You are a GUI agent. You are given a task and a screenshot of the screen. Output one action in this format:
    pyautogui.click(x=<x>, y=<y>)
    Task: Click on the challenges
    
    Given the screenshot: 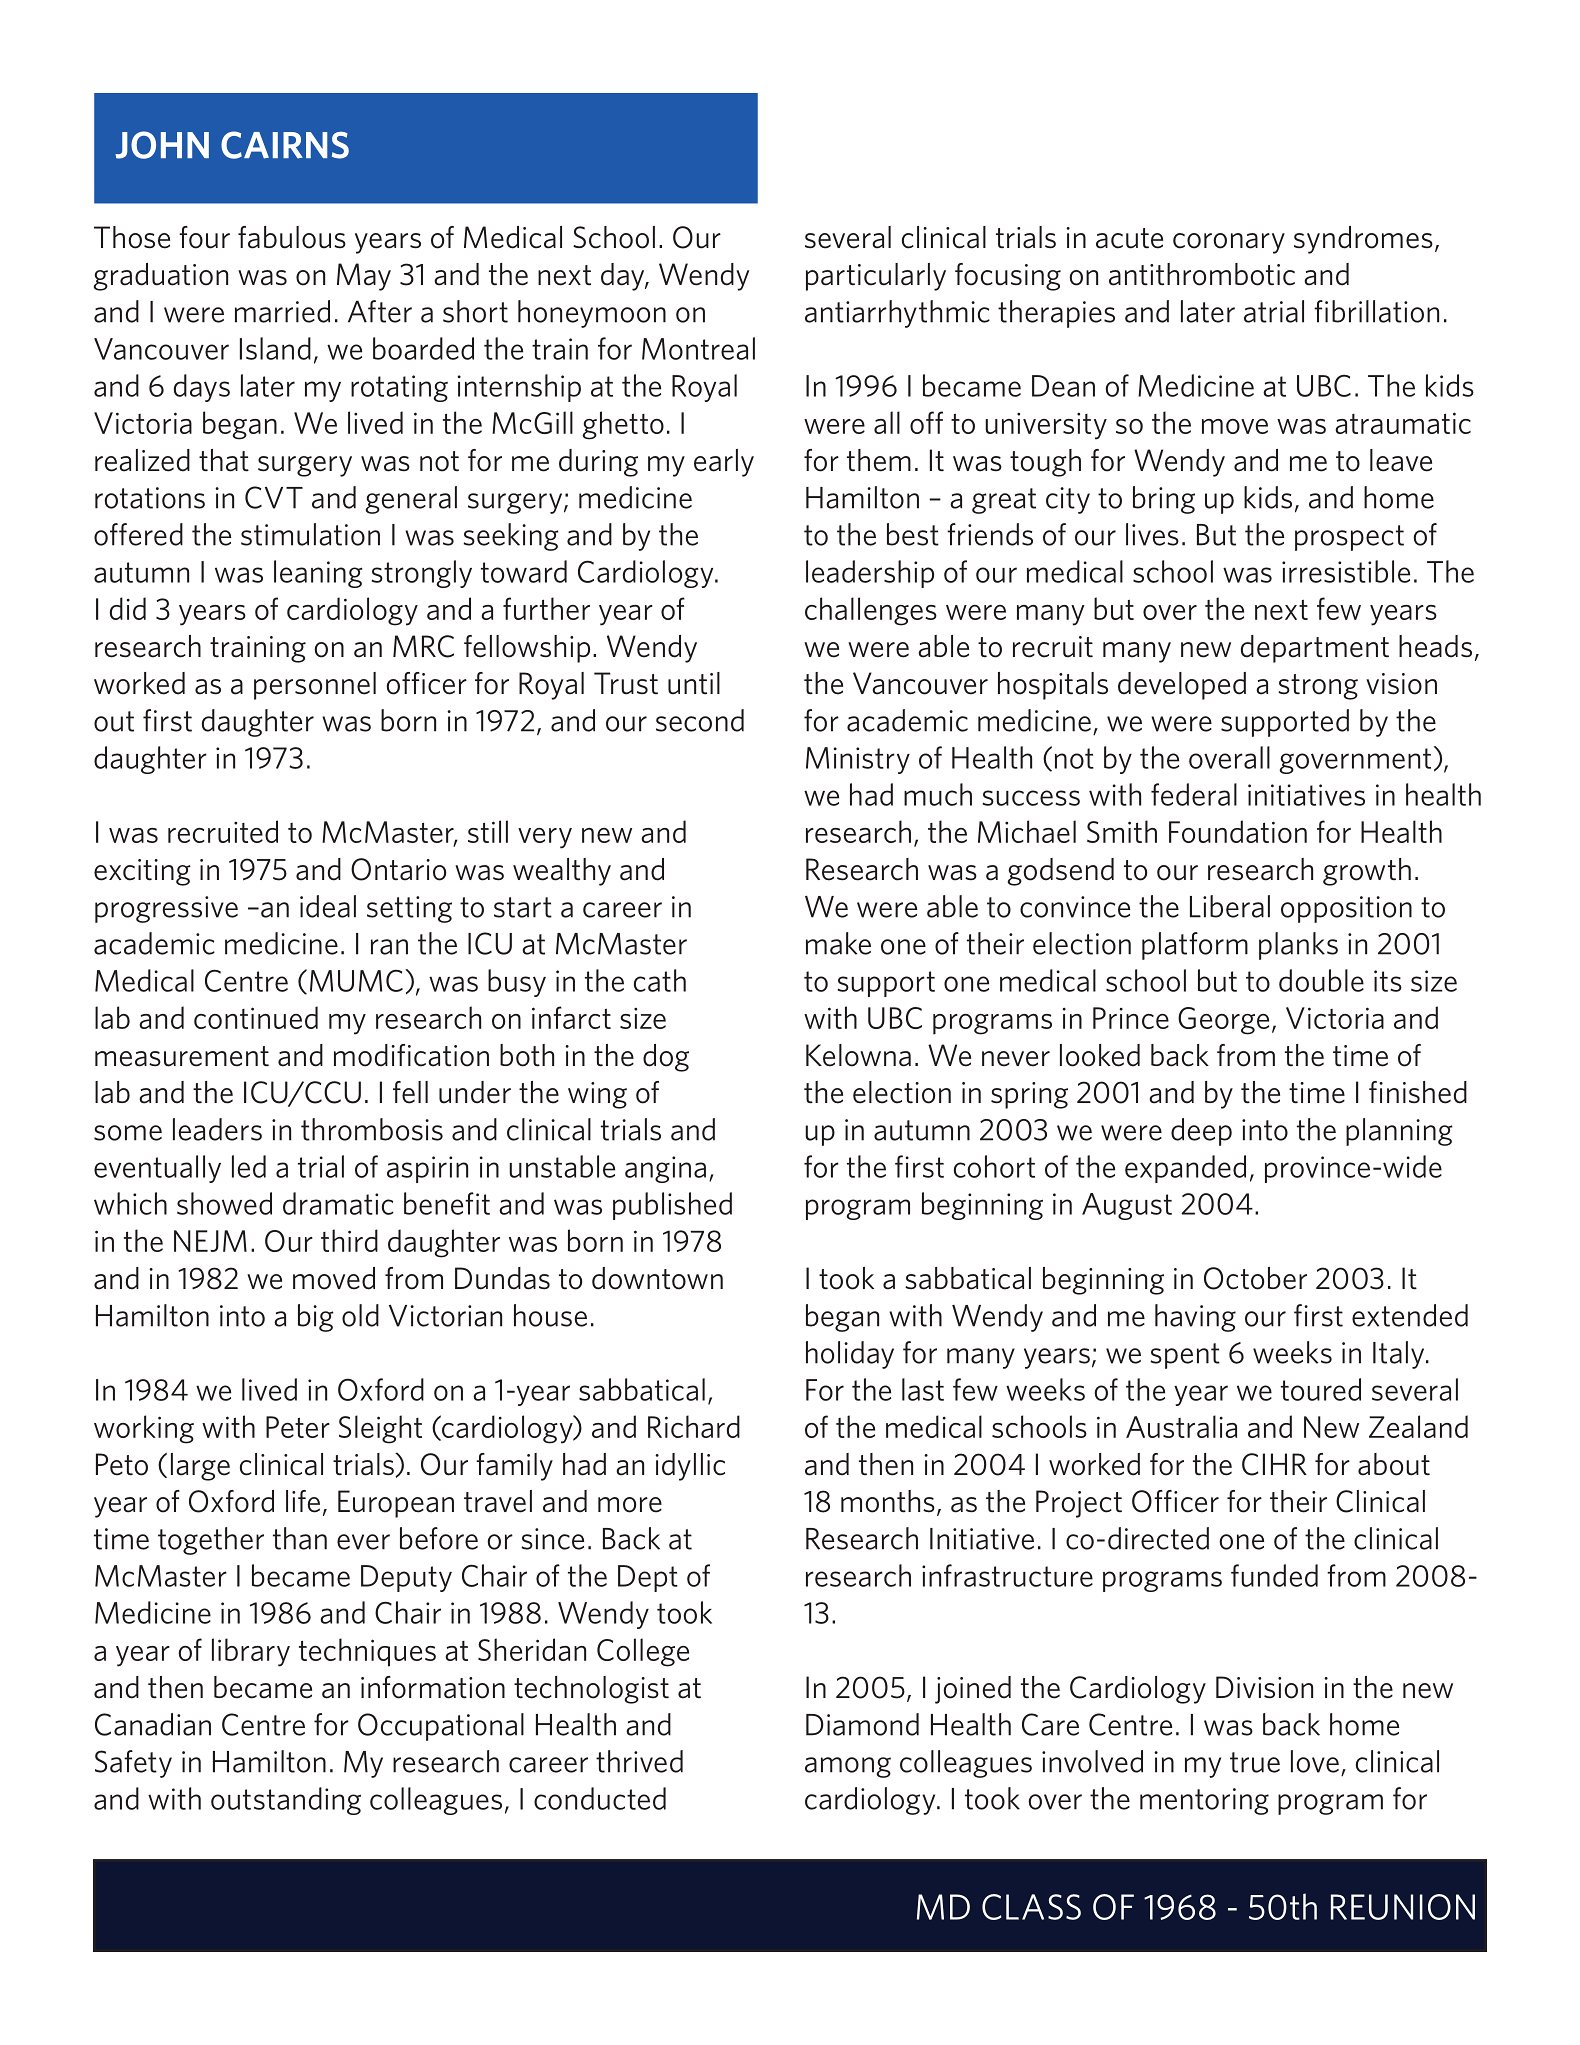 What is the action you would take?
    pyautogui.click(x=871, y=611)
